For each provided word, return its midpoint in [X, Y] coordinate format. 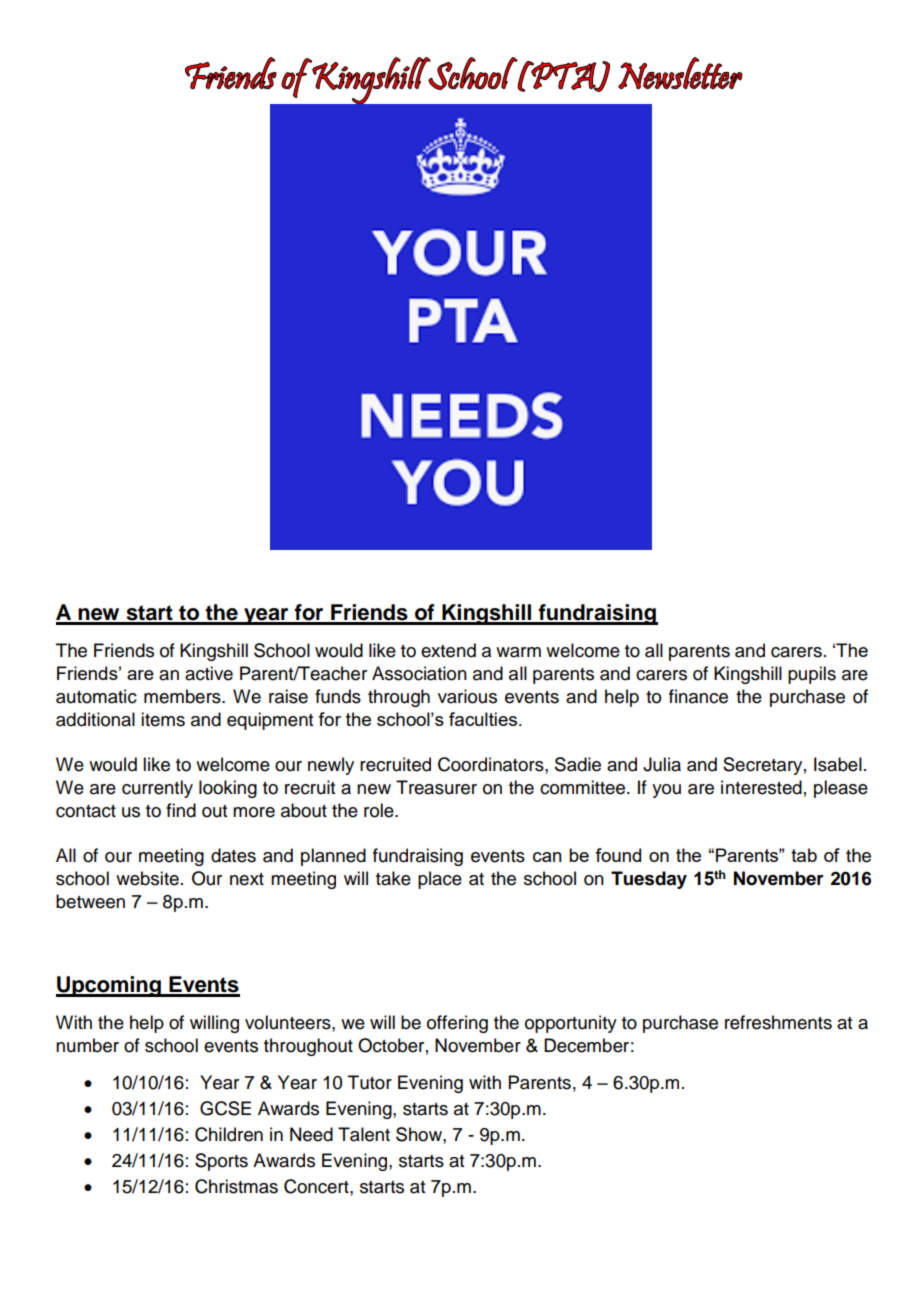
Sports [221, 1162]
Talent [364, 1134]
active [209, 673]
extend [448, 650]
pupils [812, 675]
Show [420, 1134]
